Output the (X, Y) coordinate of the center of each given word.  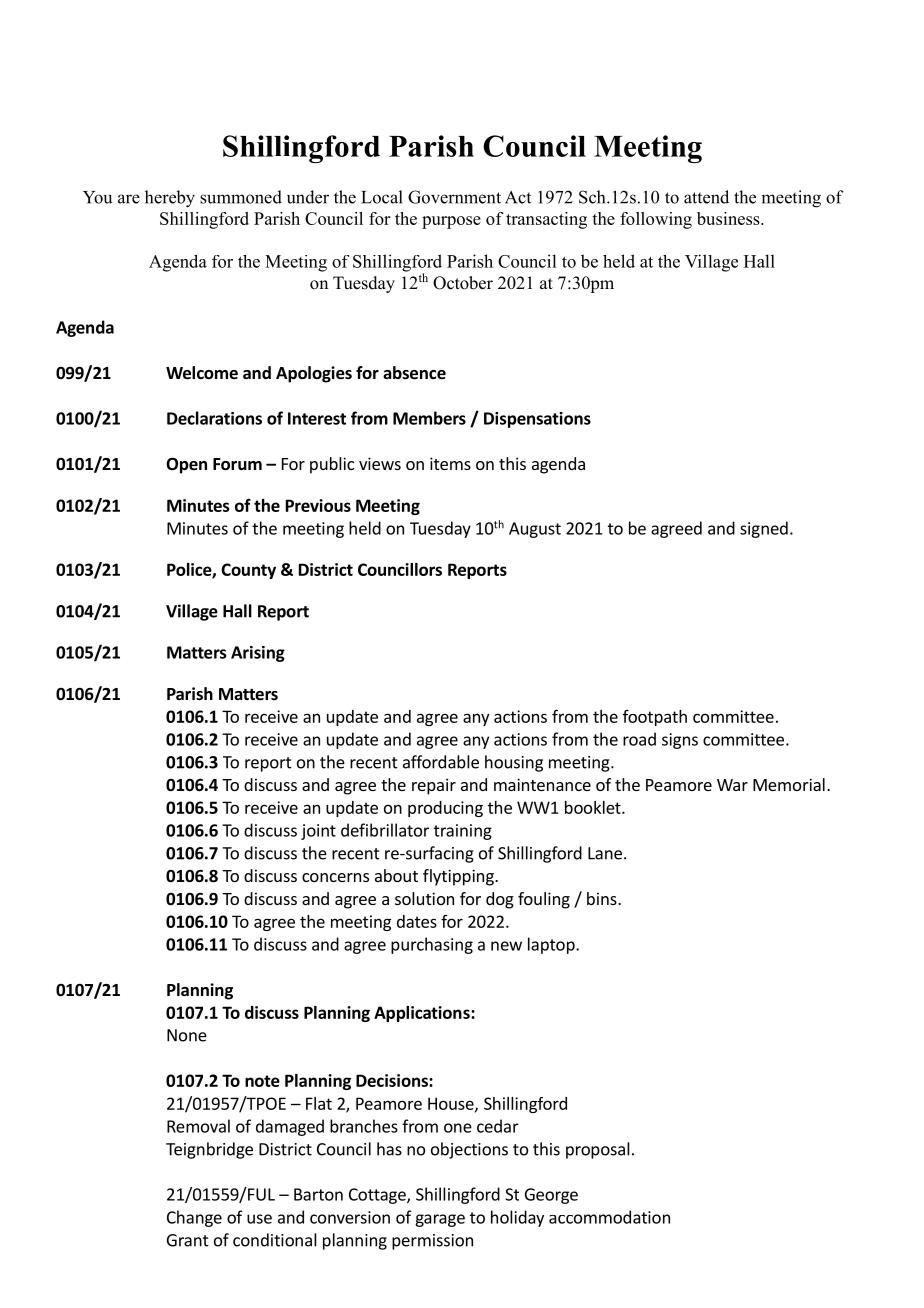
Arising (258, 654)
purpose (451, 222)
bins (603, 898)
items (450, 463)
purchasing (432, 945)
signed (764, 529)
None (187, 1035)
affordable (441, 762)
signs (680, 741)
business (729, 218)
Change (194, 1218)
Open (186, 465)
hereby (170, 199)
